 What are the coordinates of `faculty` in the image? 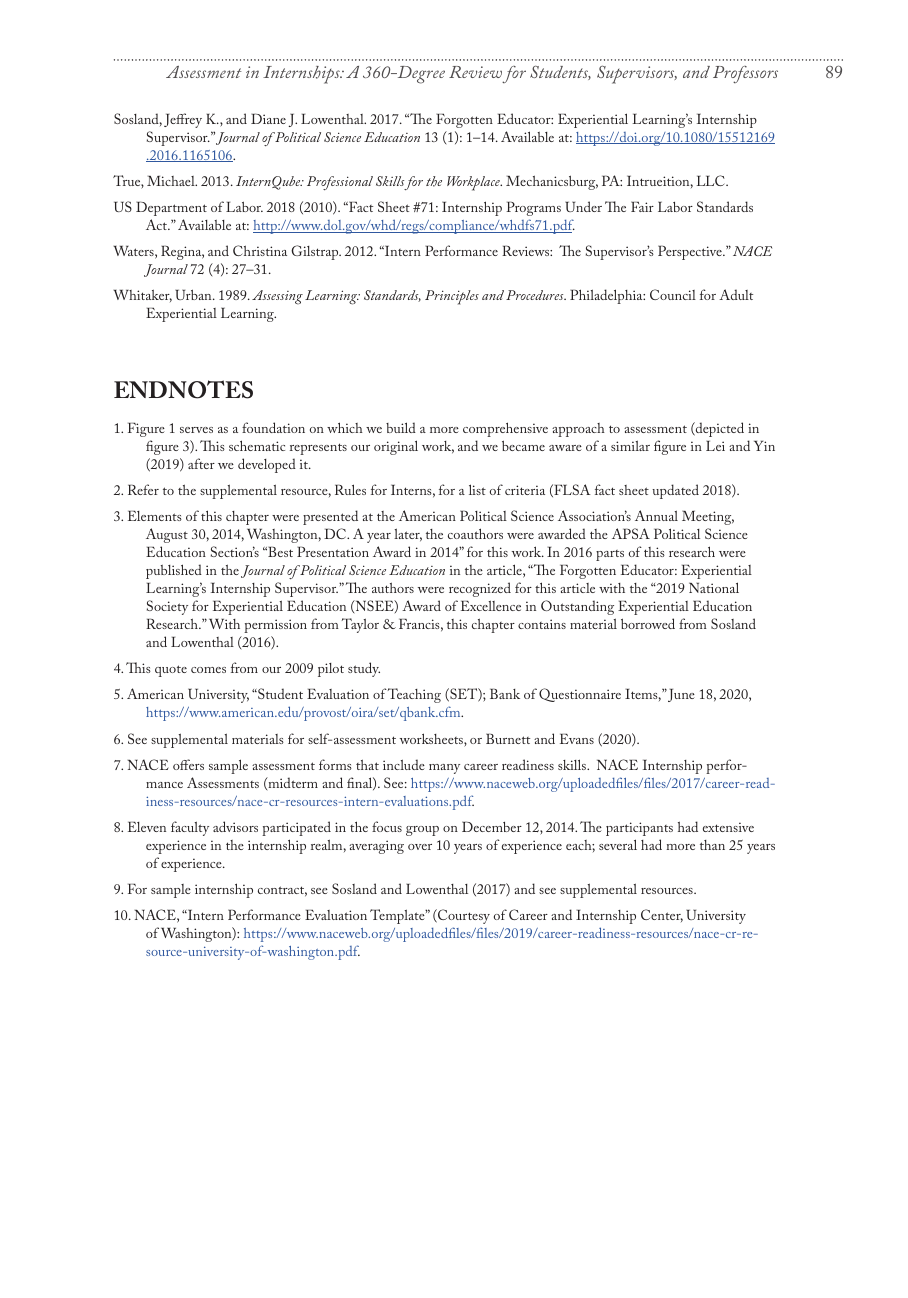 It's located at (190, 828).
